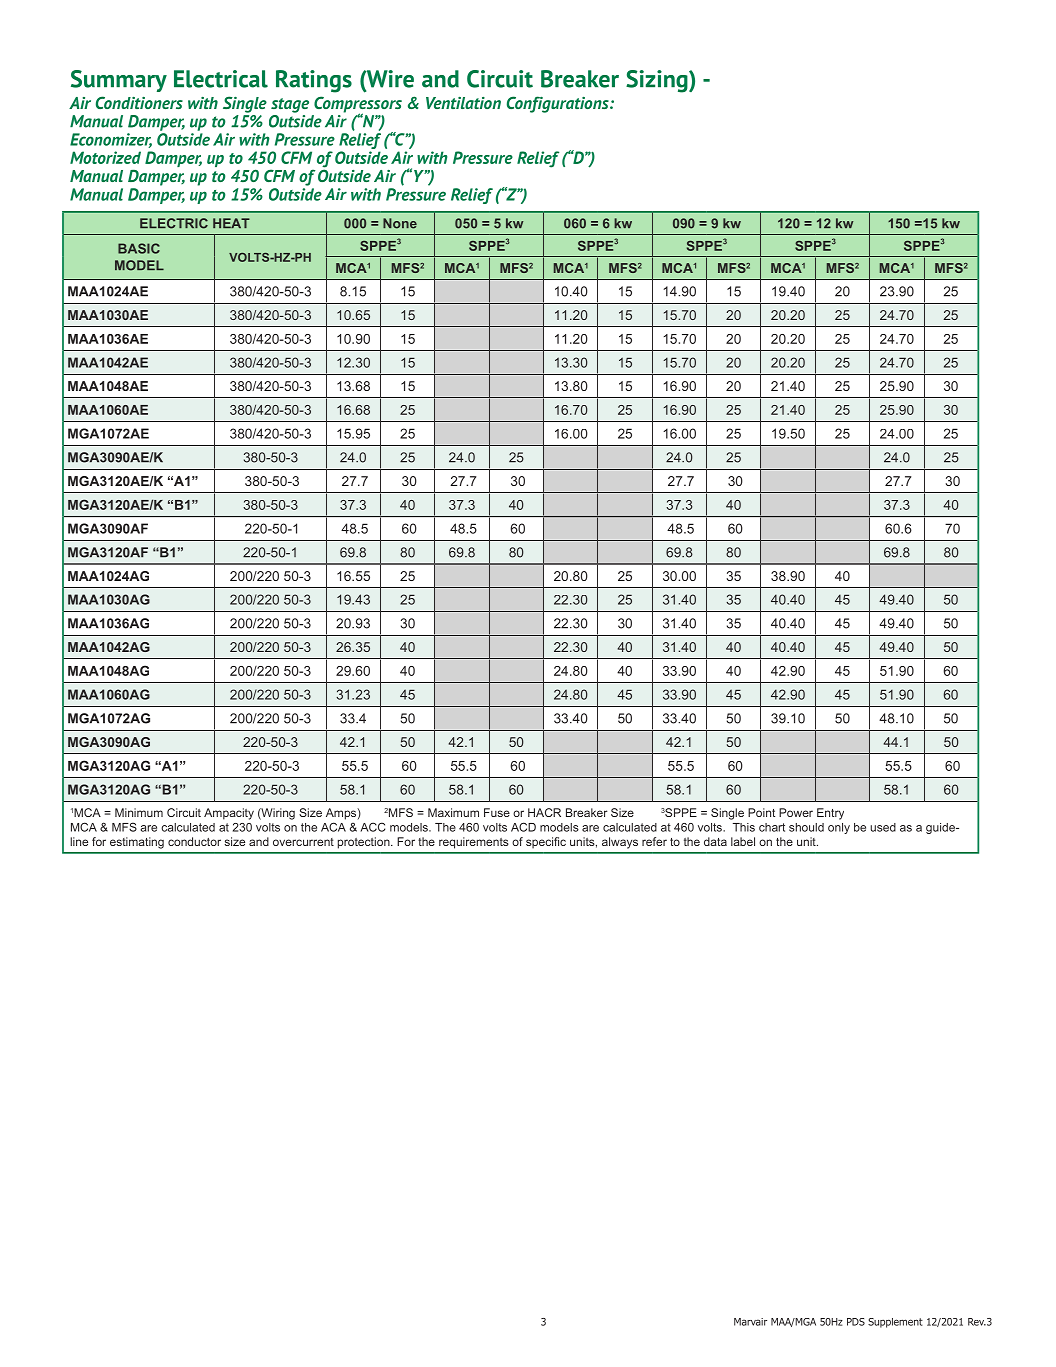 Image resolution: width=1056 pixels, height=1367 pixels. I want to click on Ventilation, so click(463, 103).
